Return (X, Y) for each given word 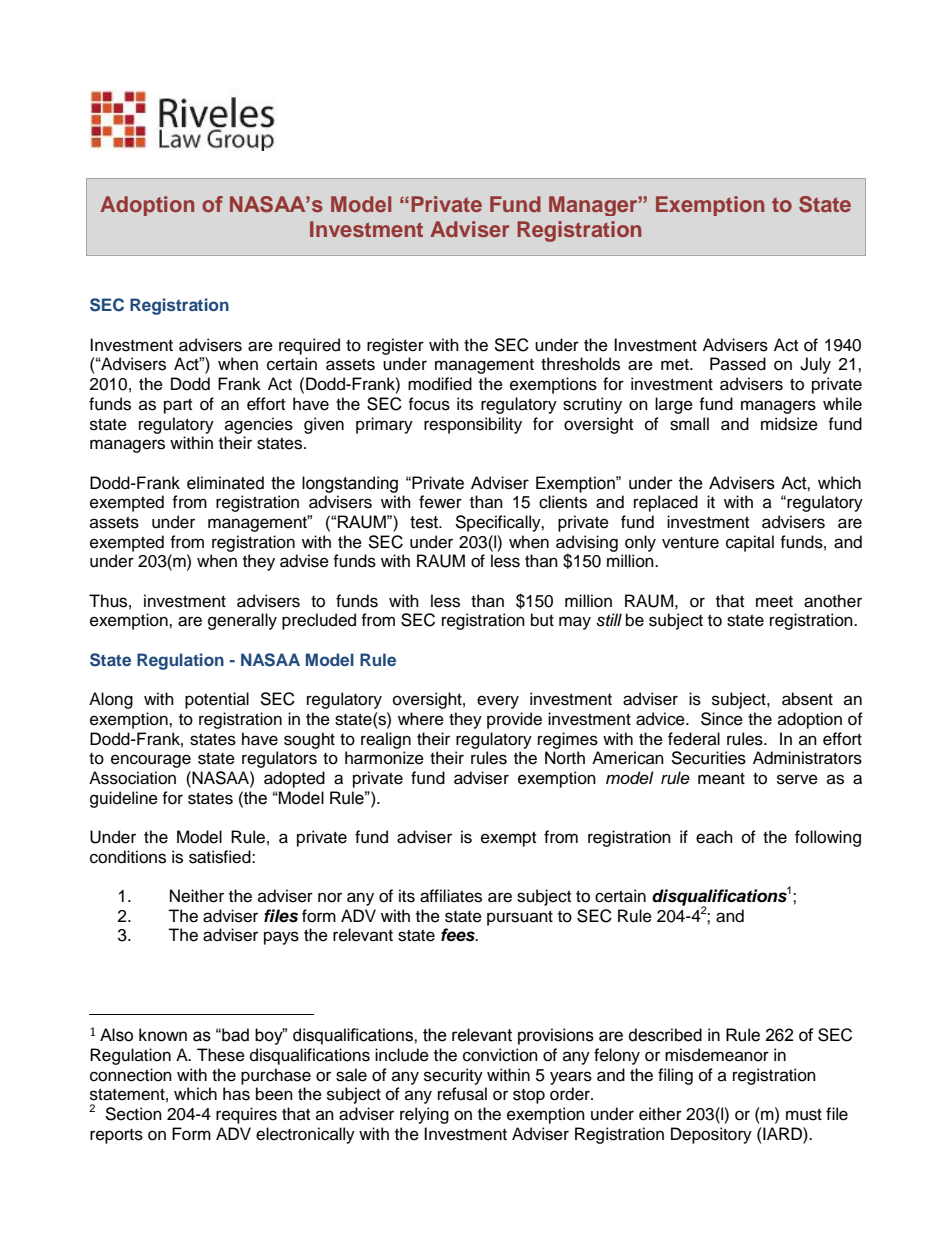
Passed (738, 364)
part (178, 406)
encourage (151, 761)
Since (722, 719)
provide (514, 720)
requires (246, 1115)
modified (440, 384)
